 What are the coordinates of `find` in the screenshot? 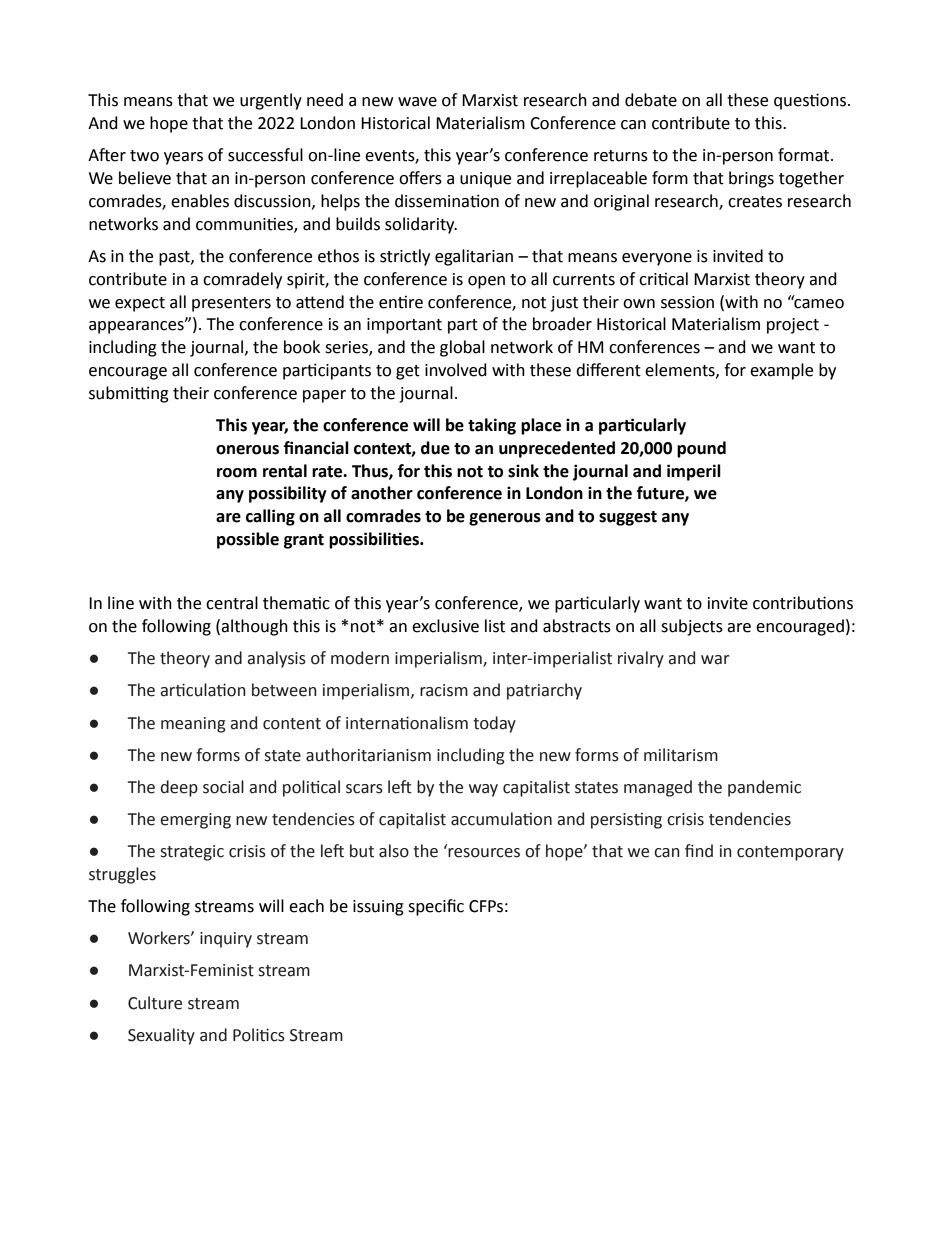 It's located at (699, 851).
